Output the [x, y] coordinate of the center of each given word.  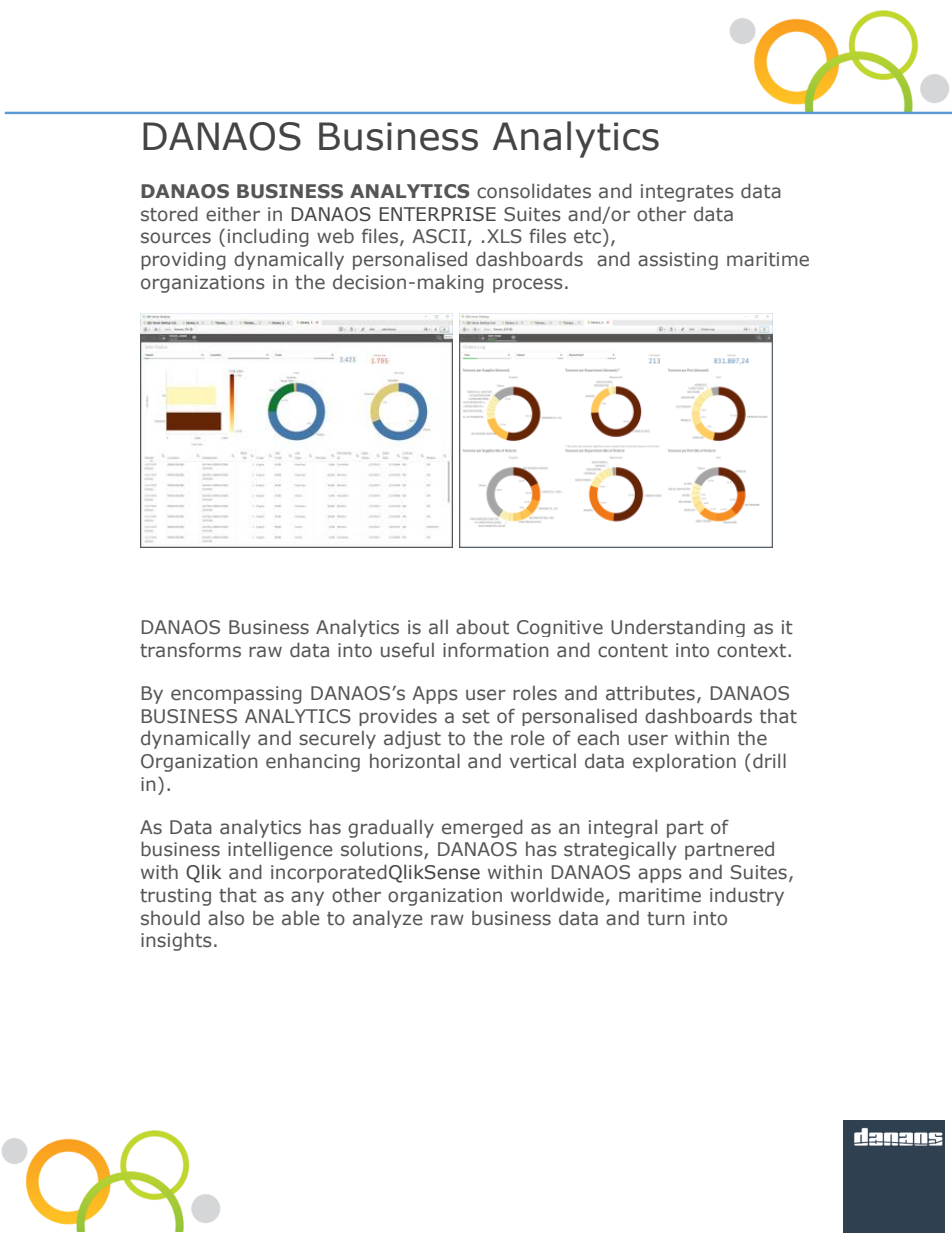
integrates [687, 193]
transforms [190, 650]
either [233, 214]
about [482, 627]
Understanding [678, 628]
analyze [388, 919]
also [226, 918]
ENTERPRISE [437, 214]
